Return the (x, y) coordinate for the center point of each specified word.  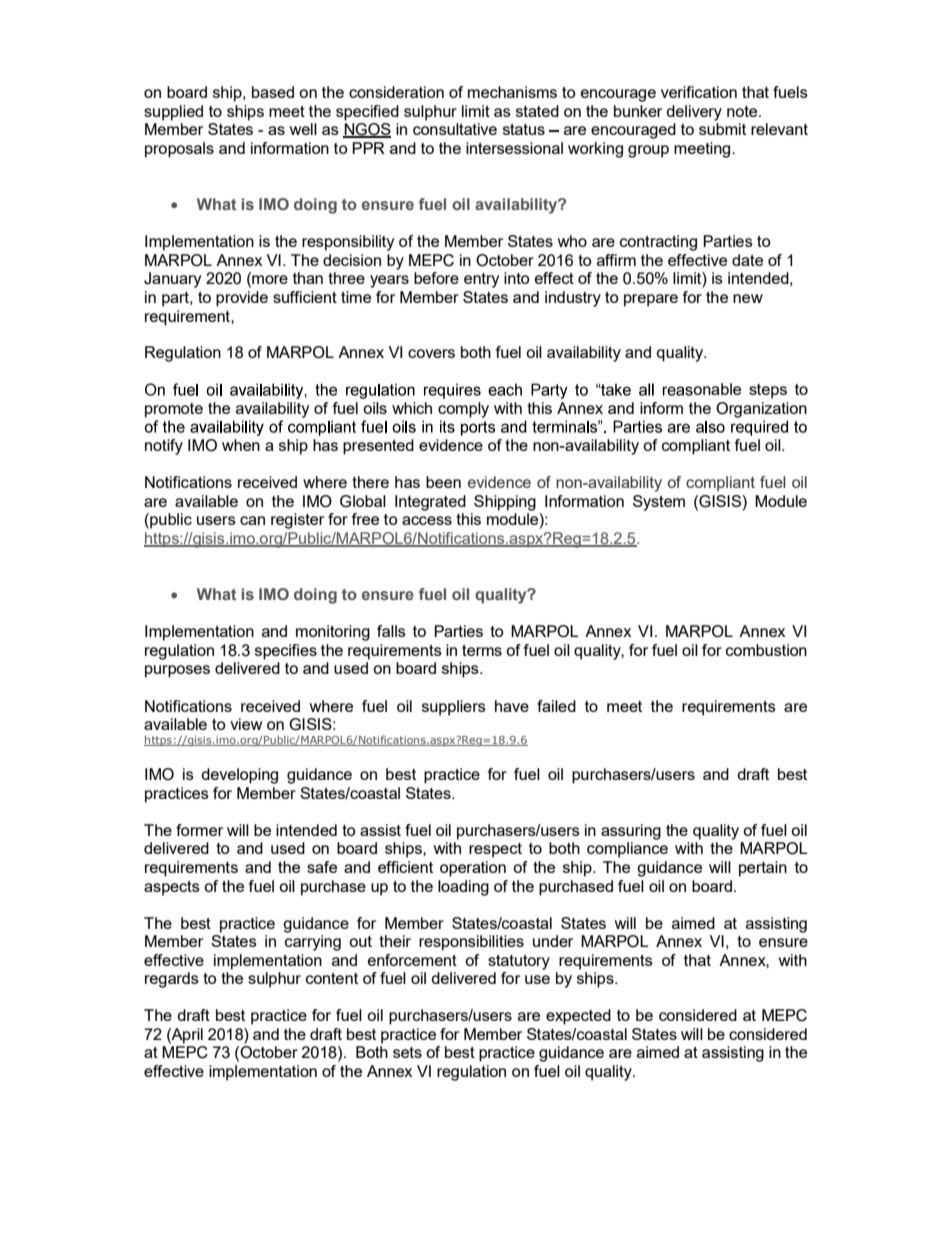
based (273, 92)
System (659, 503)
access (427, 520)
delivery (694, 113)
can (252, 520)
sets (407, 1052)
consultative (455, 129)
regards (172, 980)
